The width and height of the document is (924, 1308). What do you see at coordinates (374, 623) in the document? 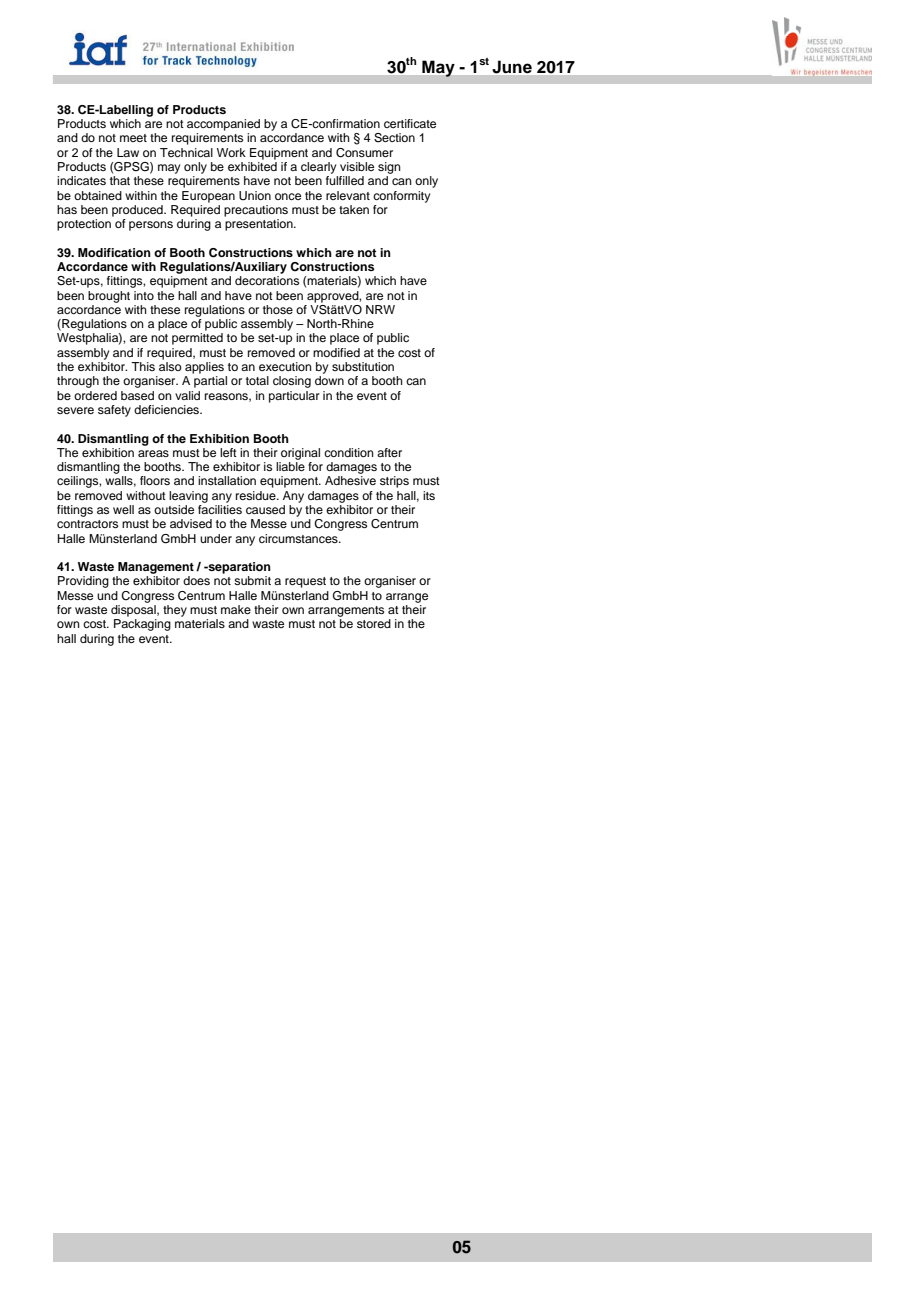
I see `stored` at bounding box center [374, 623].
